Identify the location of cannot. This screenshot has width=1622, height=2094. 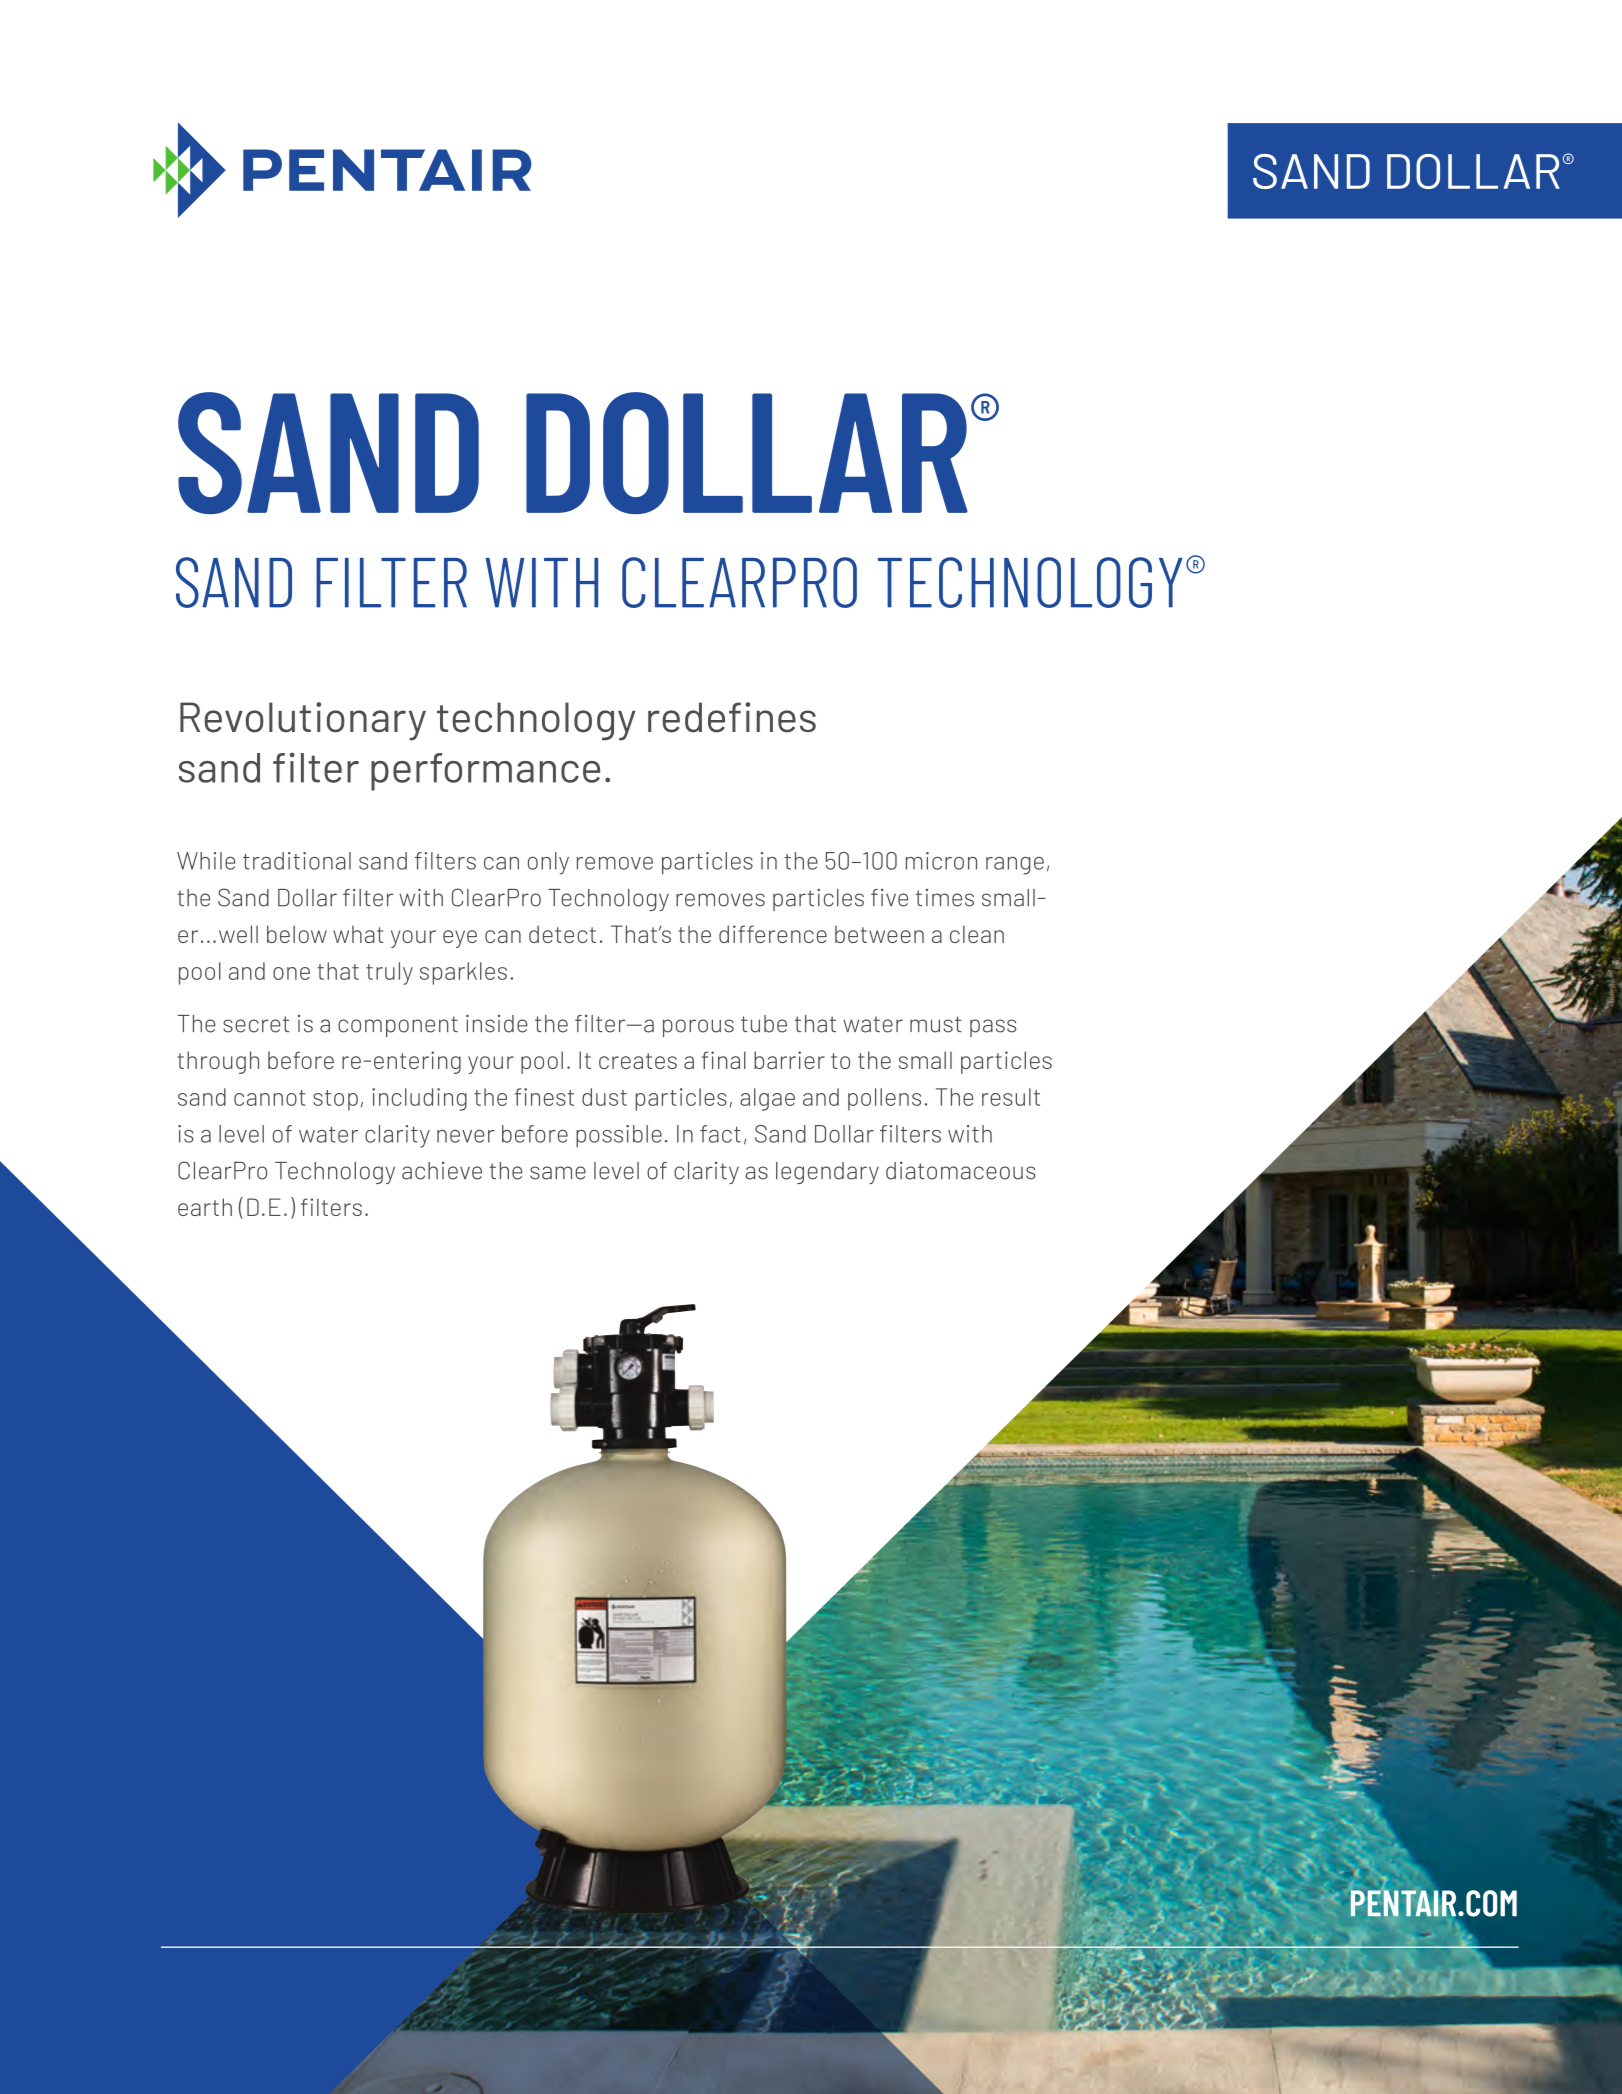
(270, 1098).
